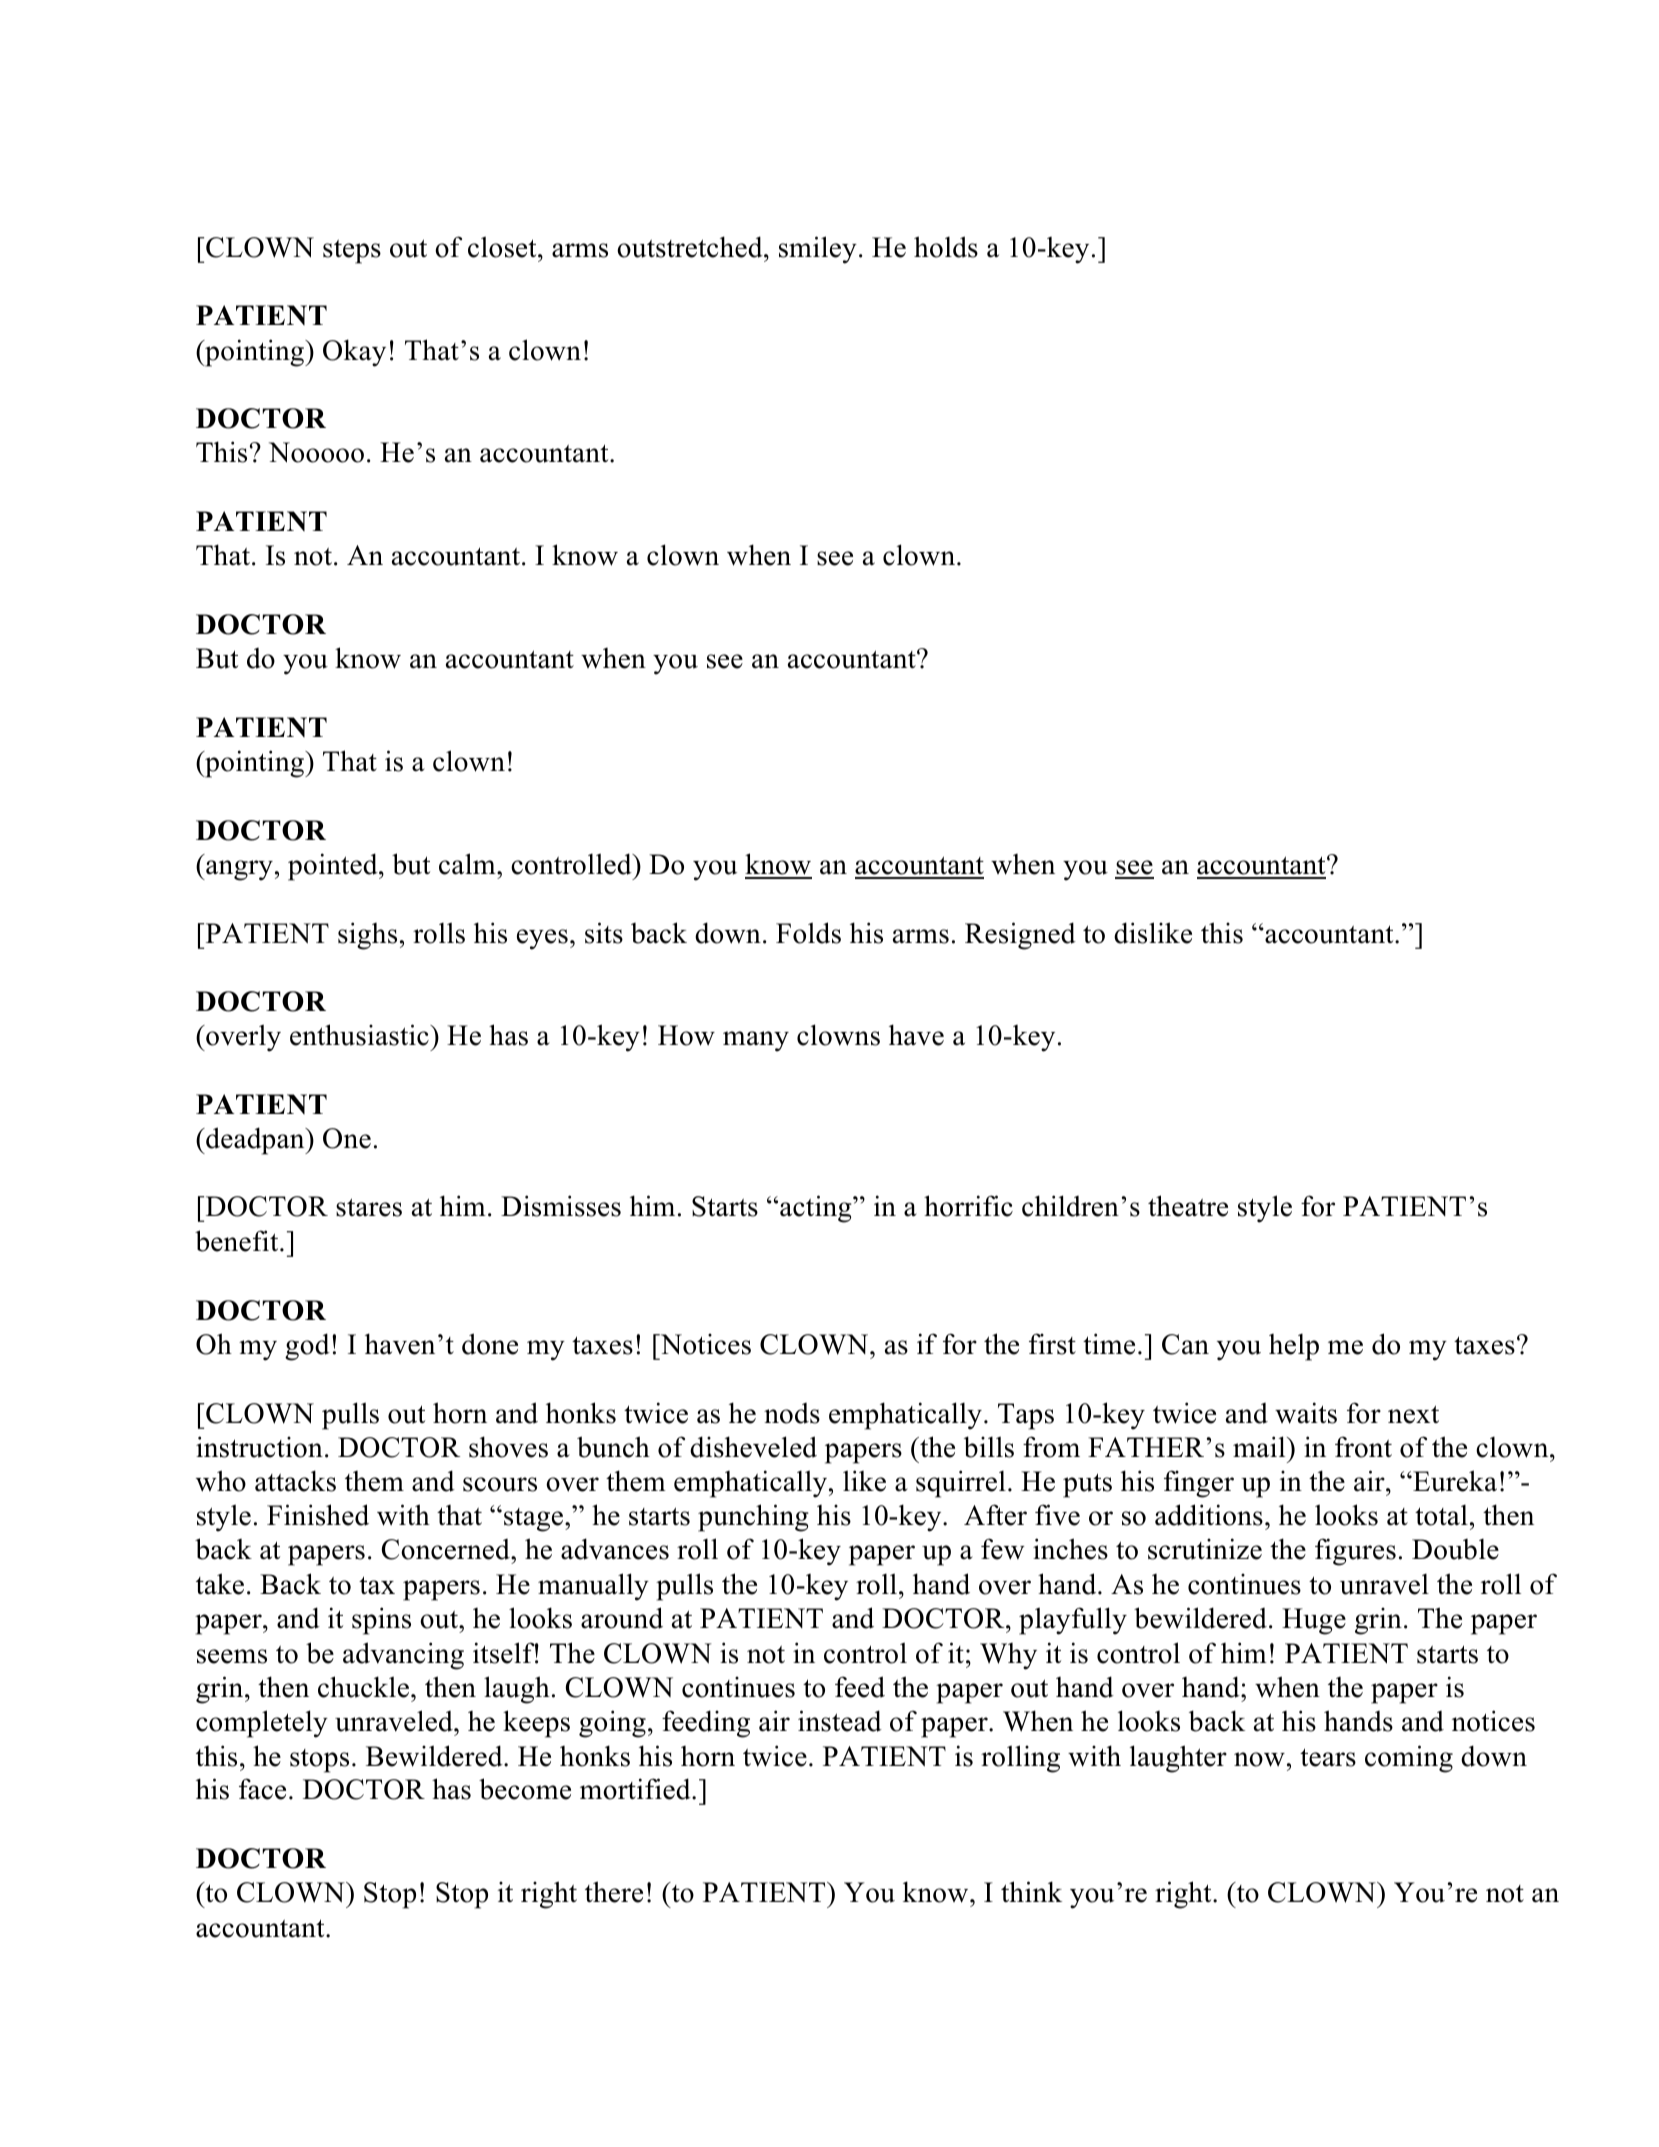 The height and width of the document is (2147, 1659). Describe the element at coordinates (1260, 1447) in the document. I see `mail` at that location.
